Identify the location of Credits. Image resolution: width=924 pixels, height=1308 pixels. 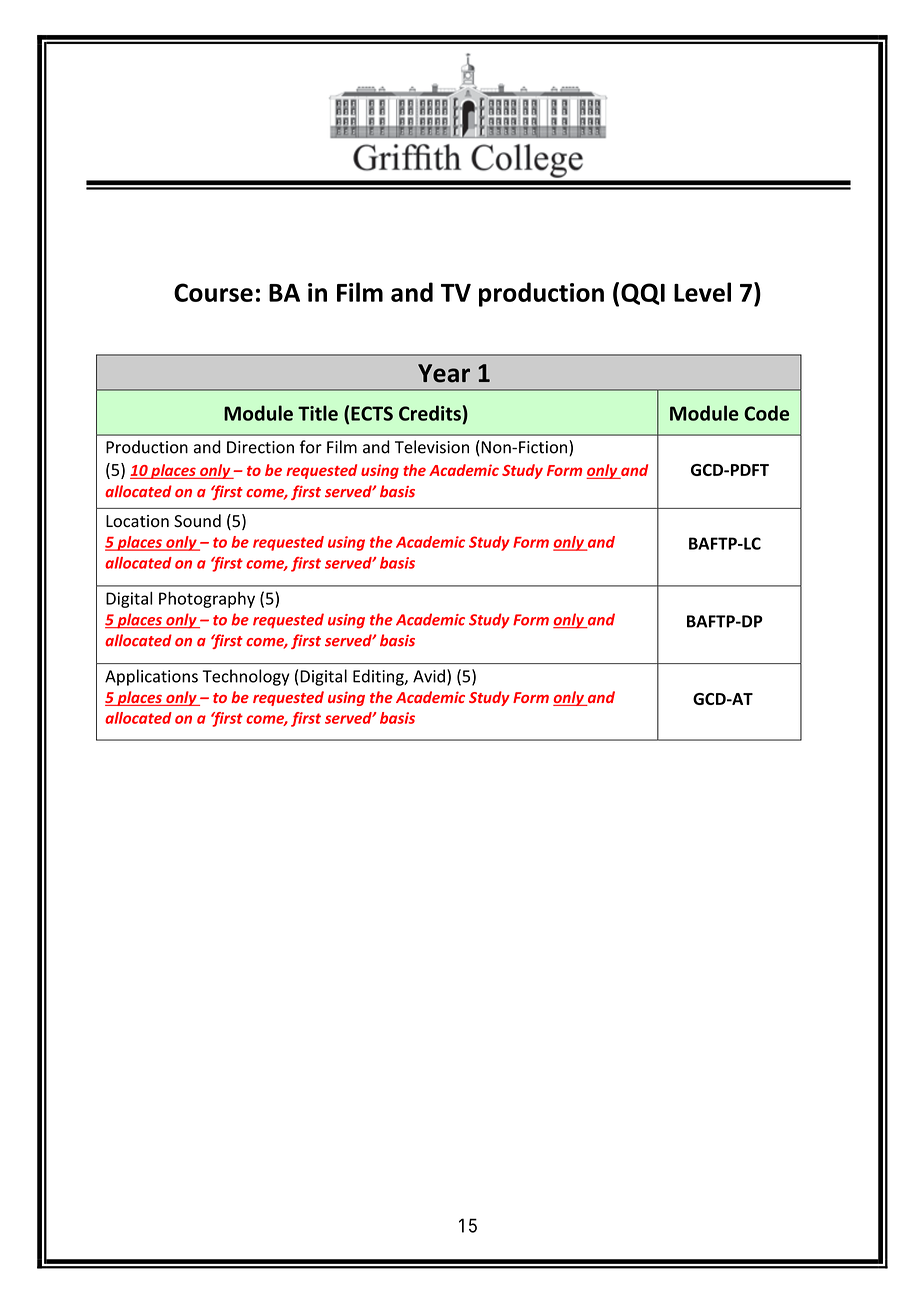
(430, 413).
